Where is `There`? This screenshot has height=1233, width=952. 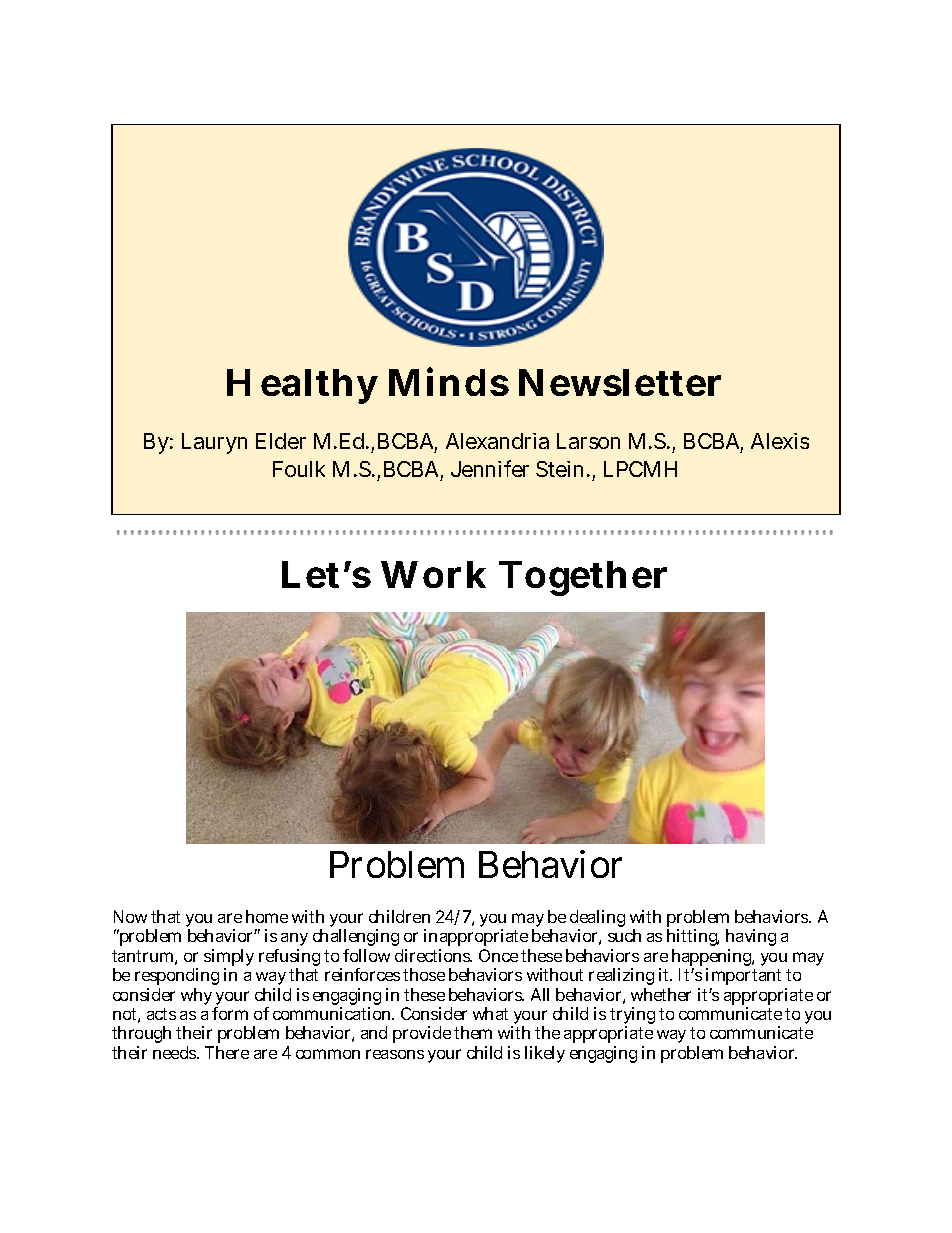
There is located at coordinates (227, 1052).
